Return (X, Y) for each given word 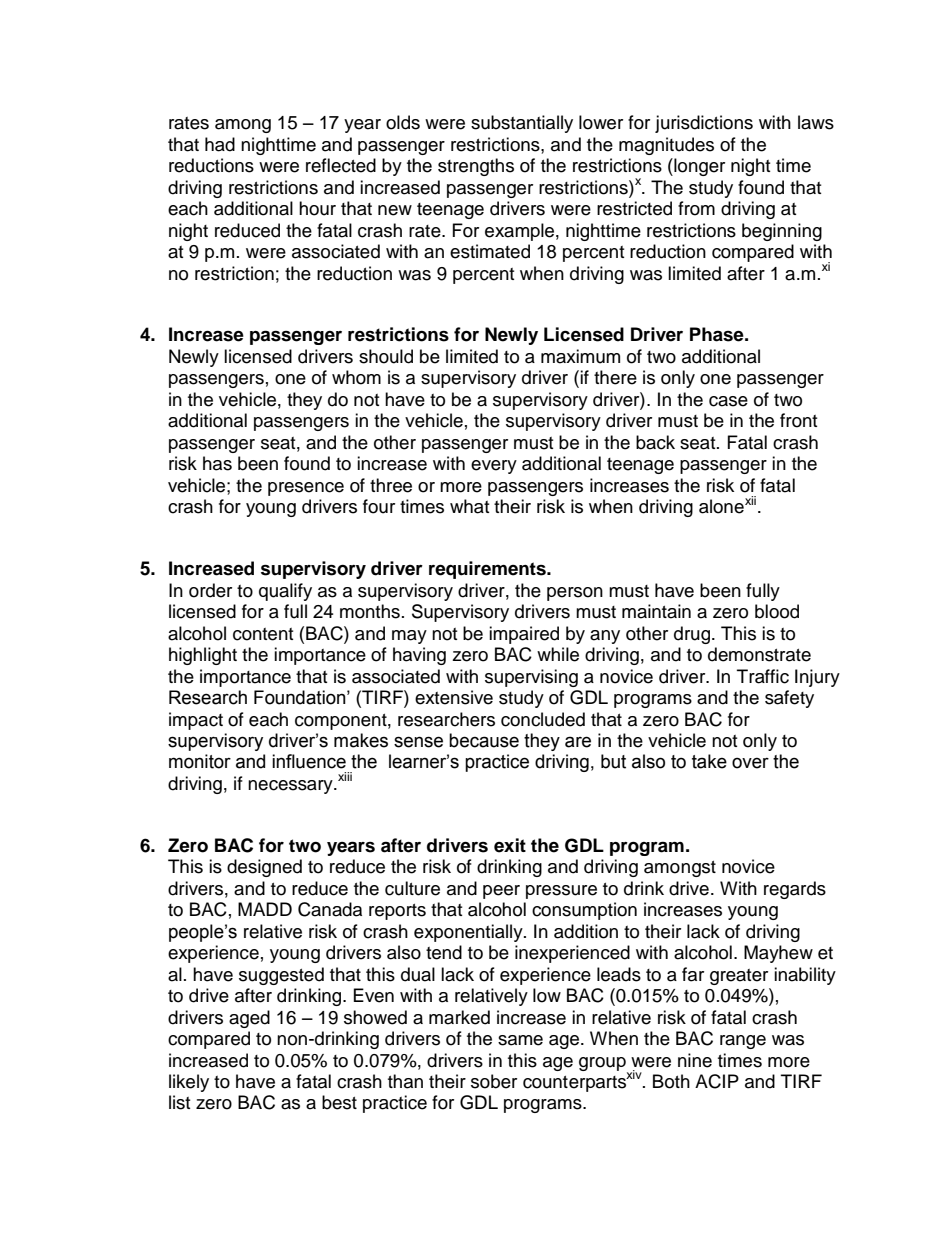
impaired (524, 635)
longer (698, 167)
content (263, 634)
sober (494, 1081)
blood (777, 611)
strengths (476, 167)
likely (189, 1083)
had (220, 144)
